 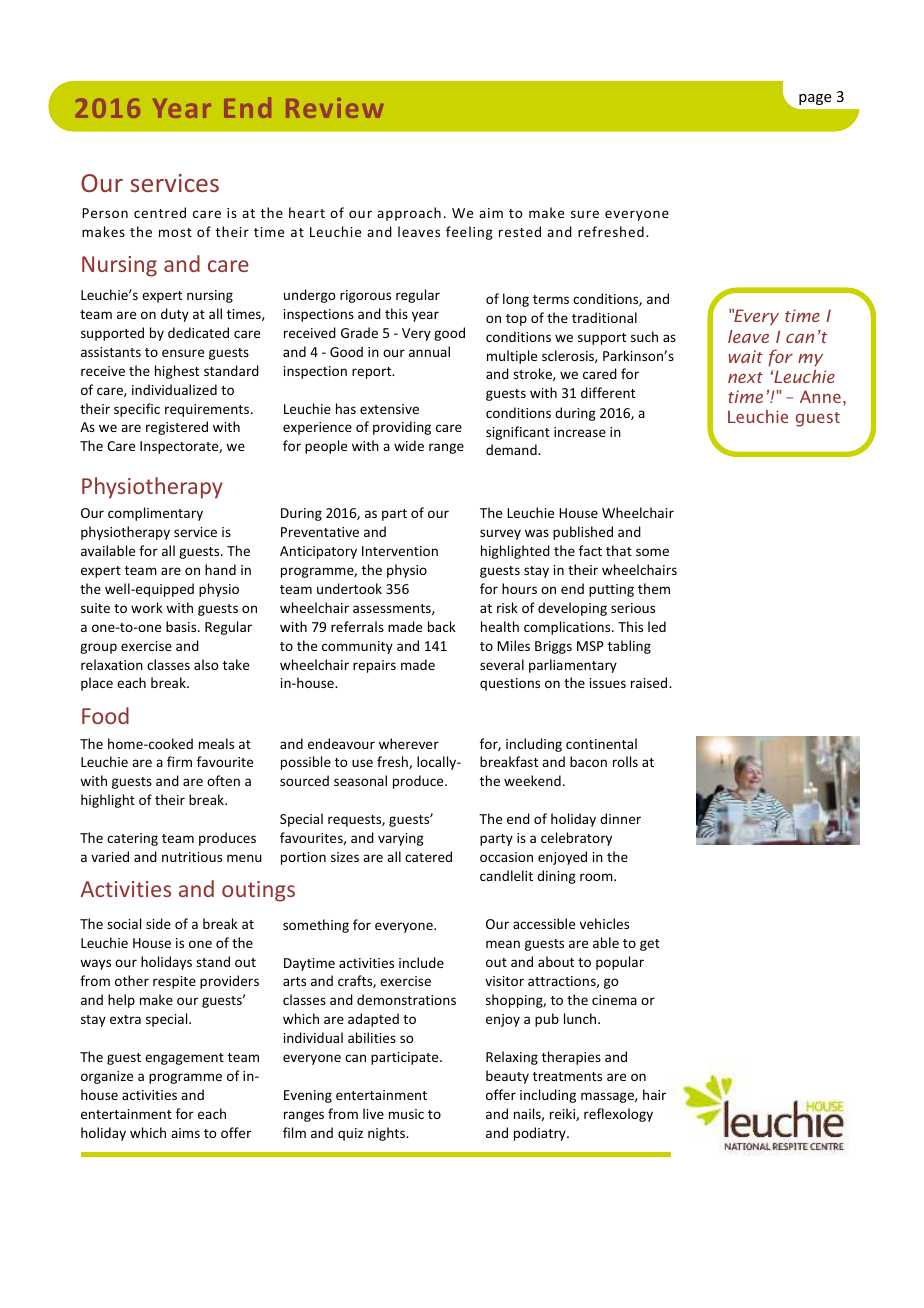 I want to click on aims, so click(x=185, y=1133).
